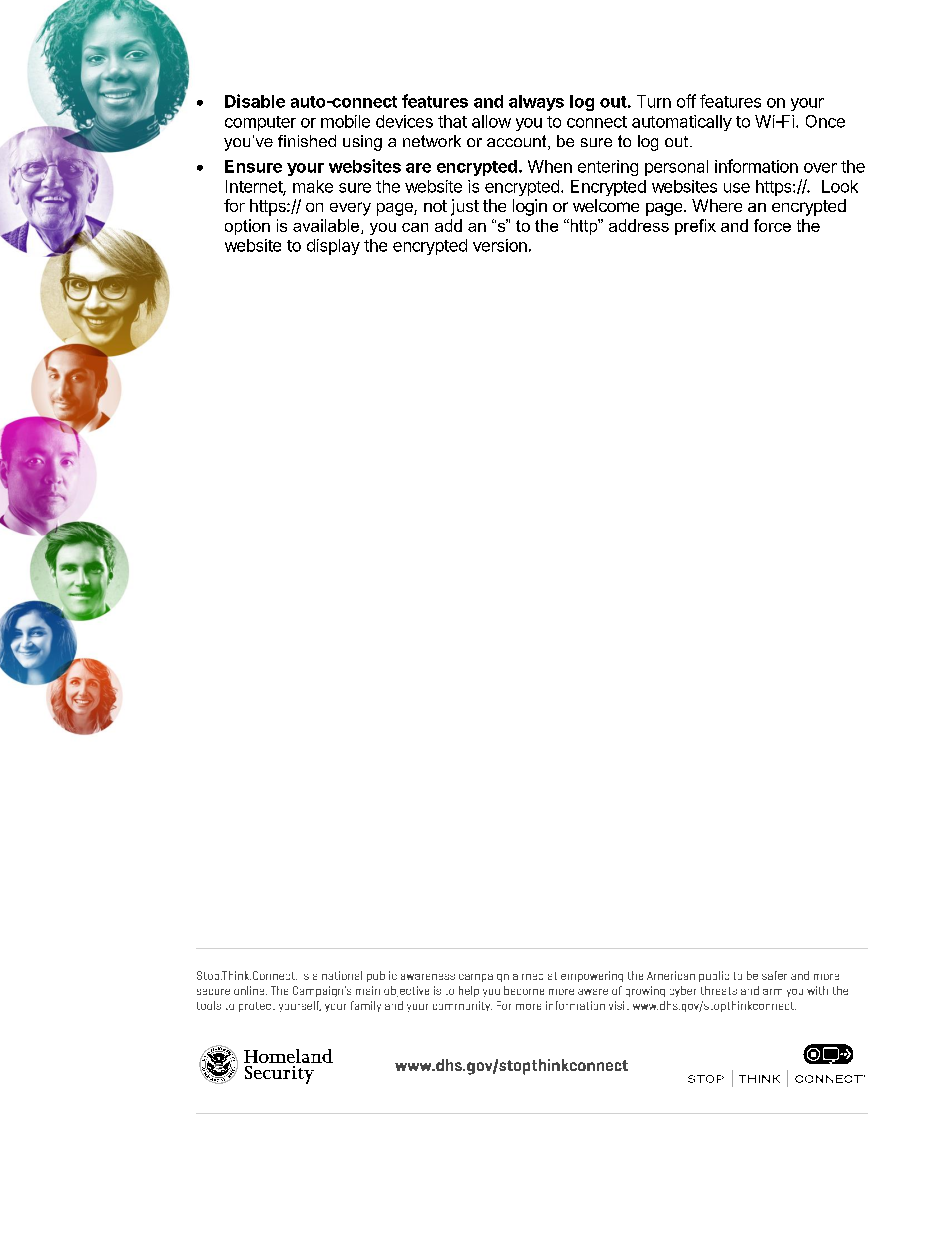 The height and width of the screenshot is (1233, 952). I want to click on make, so click(313, 186).
